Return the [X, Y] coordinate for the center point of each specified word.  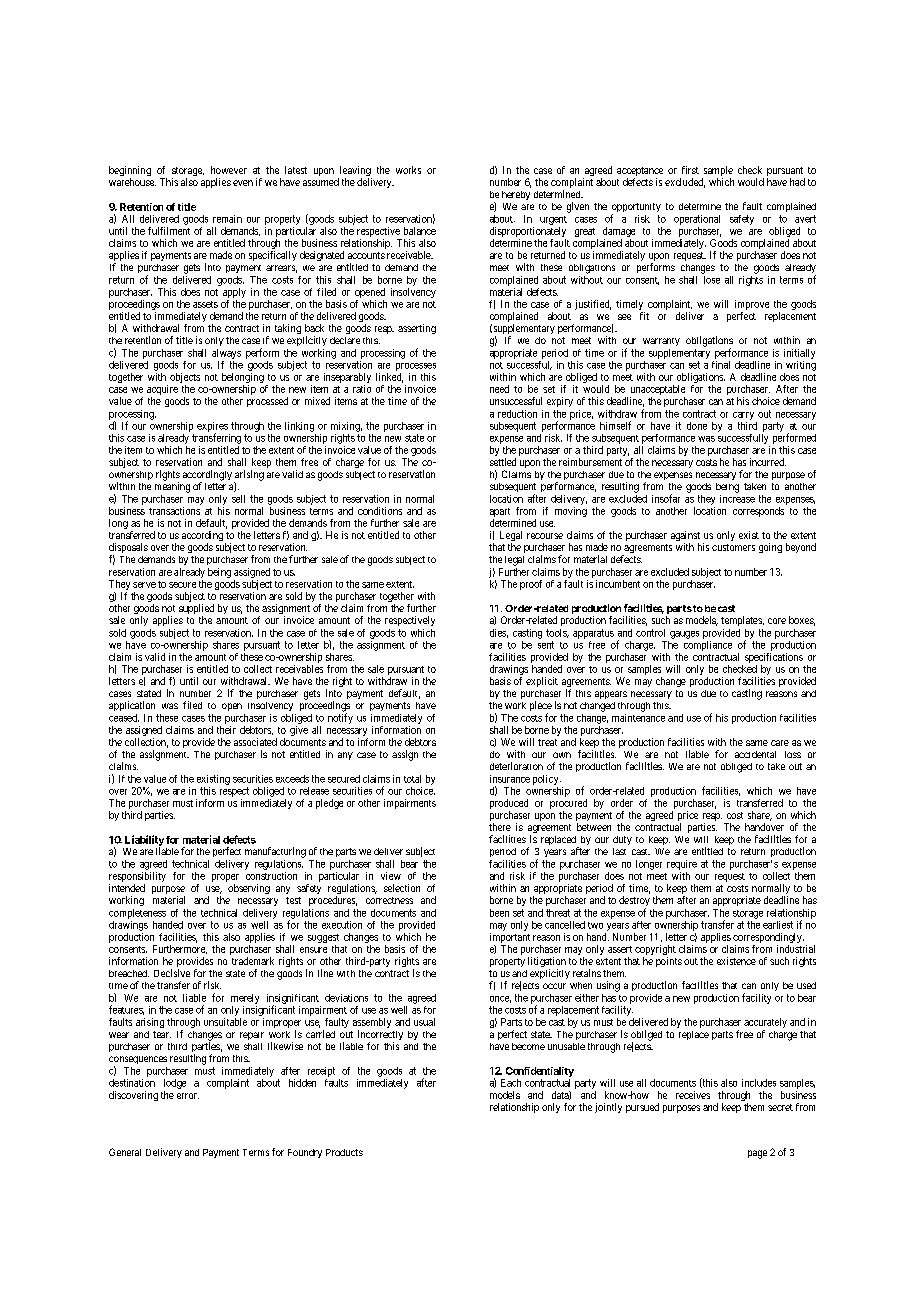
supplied [196, 610]
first [690, 170]
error [188, 1096]
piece [541, 707]
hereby [516, 195]
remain [227, 219]
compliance [708, 646]
